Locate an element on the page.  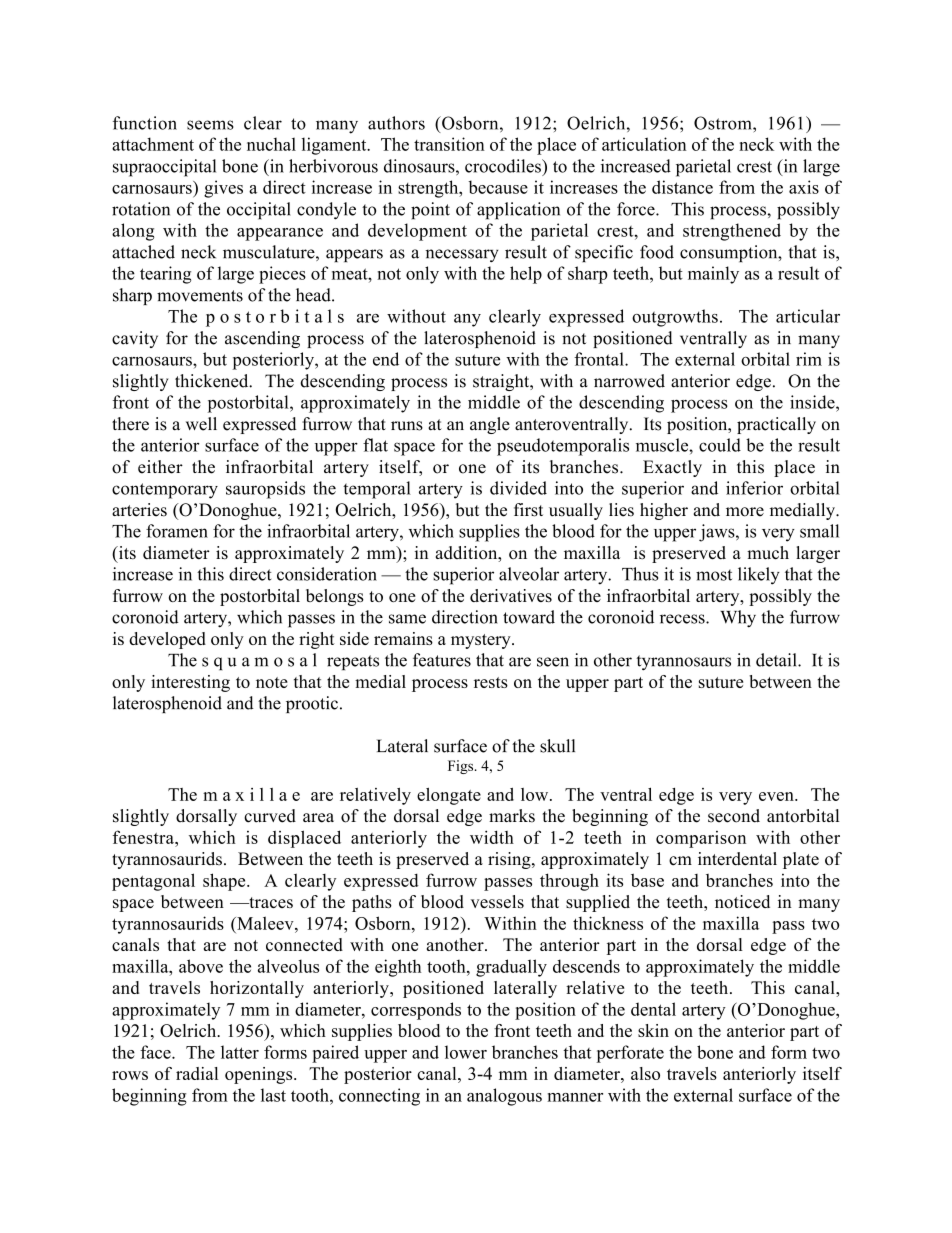
transition is located at coordinates (449, 144).
